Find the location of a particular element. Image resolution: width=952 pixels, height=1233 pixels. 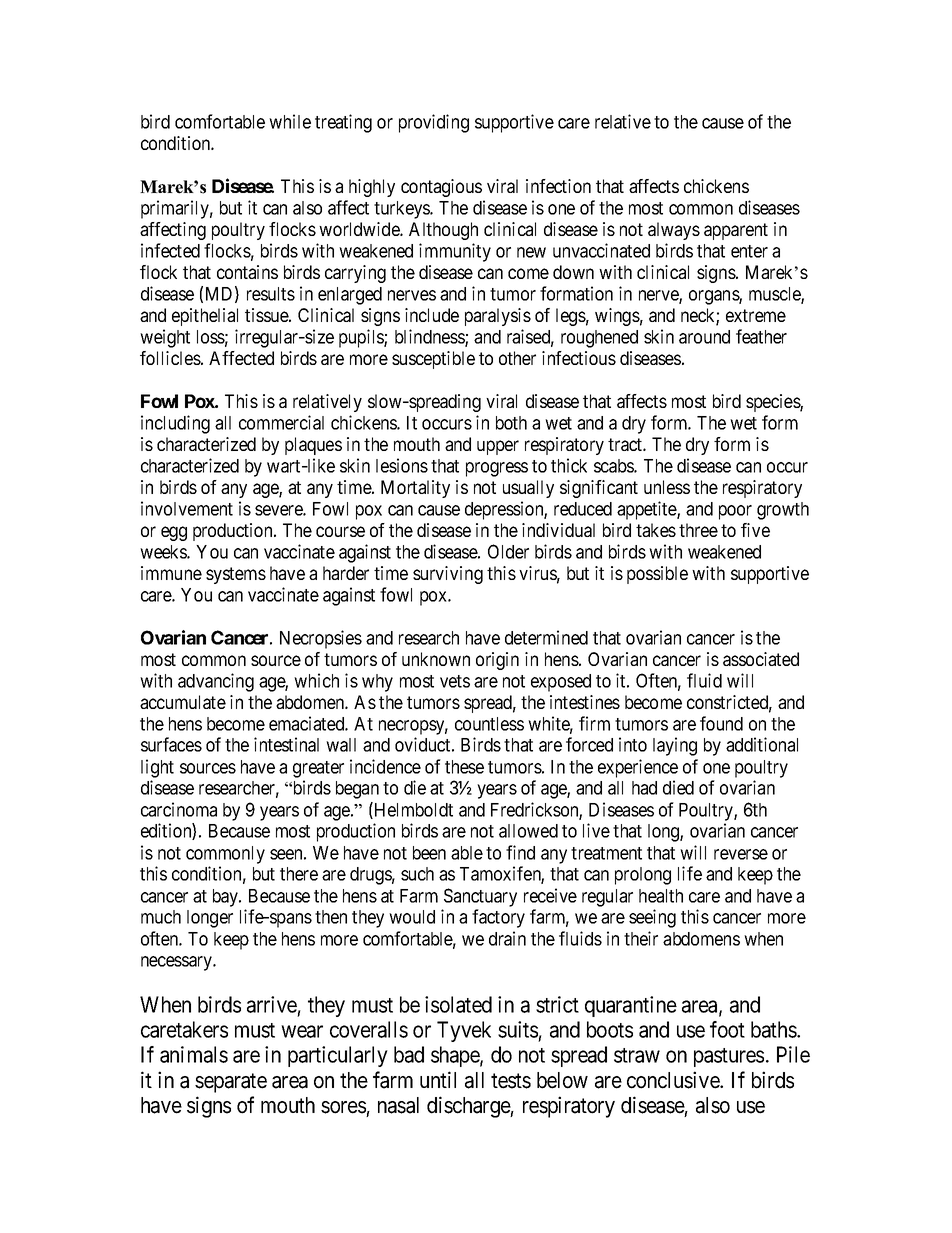

reverse is located at coordinates (741, 854).
